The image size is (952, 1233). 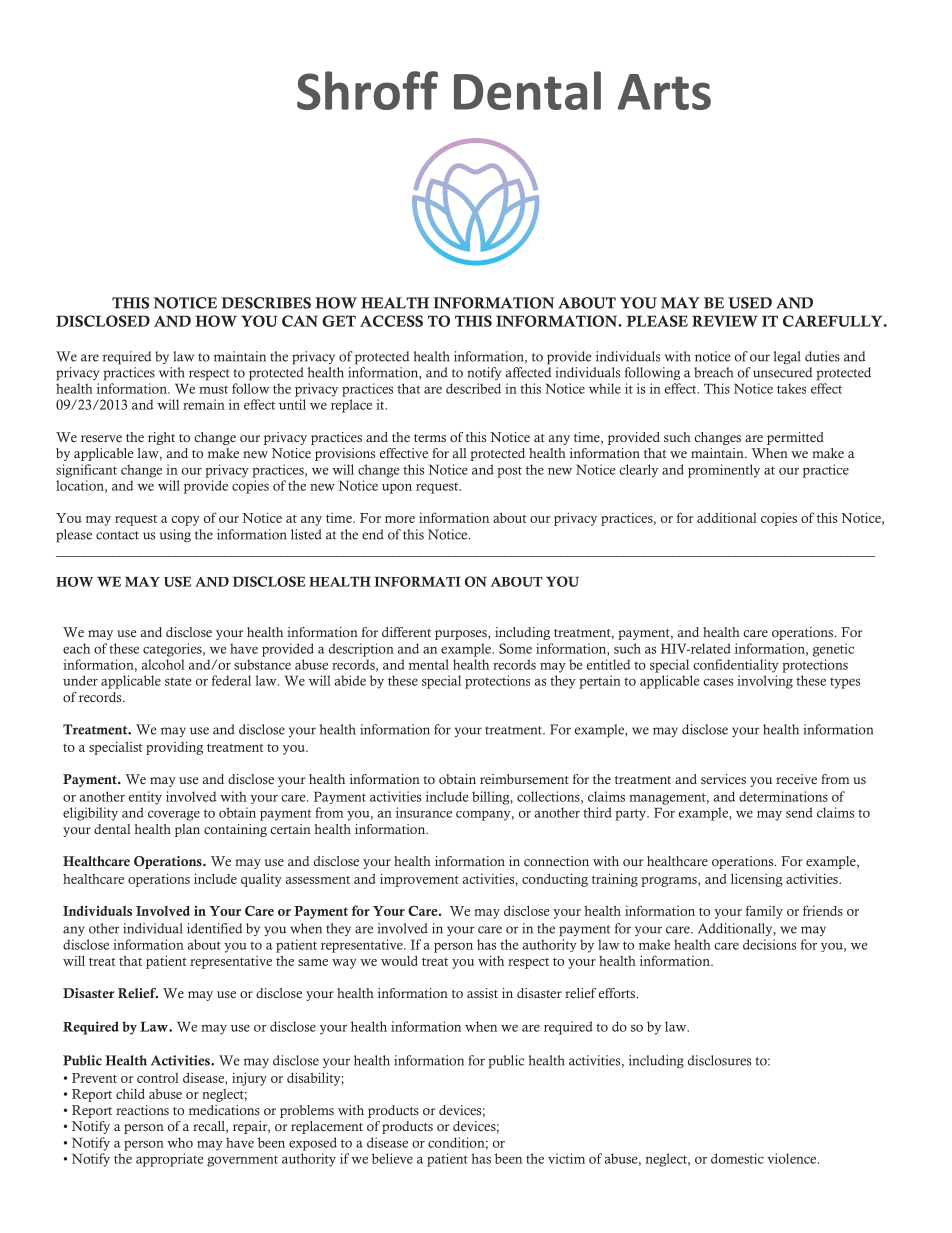 What do you see at coordinates (664, 92) in the screenshot?
I see `Arts` at bounding box center [664, 92].
